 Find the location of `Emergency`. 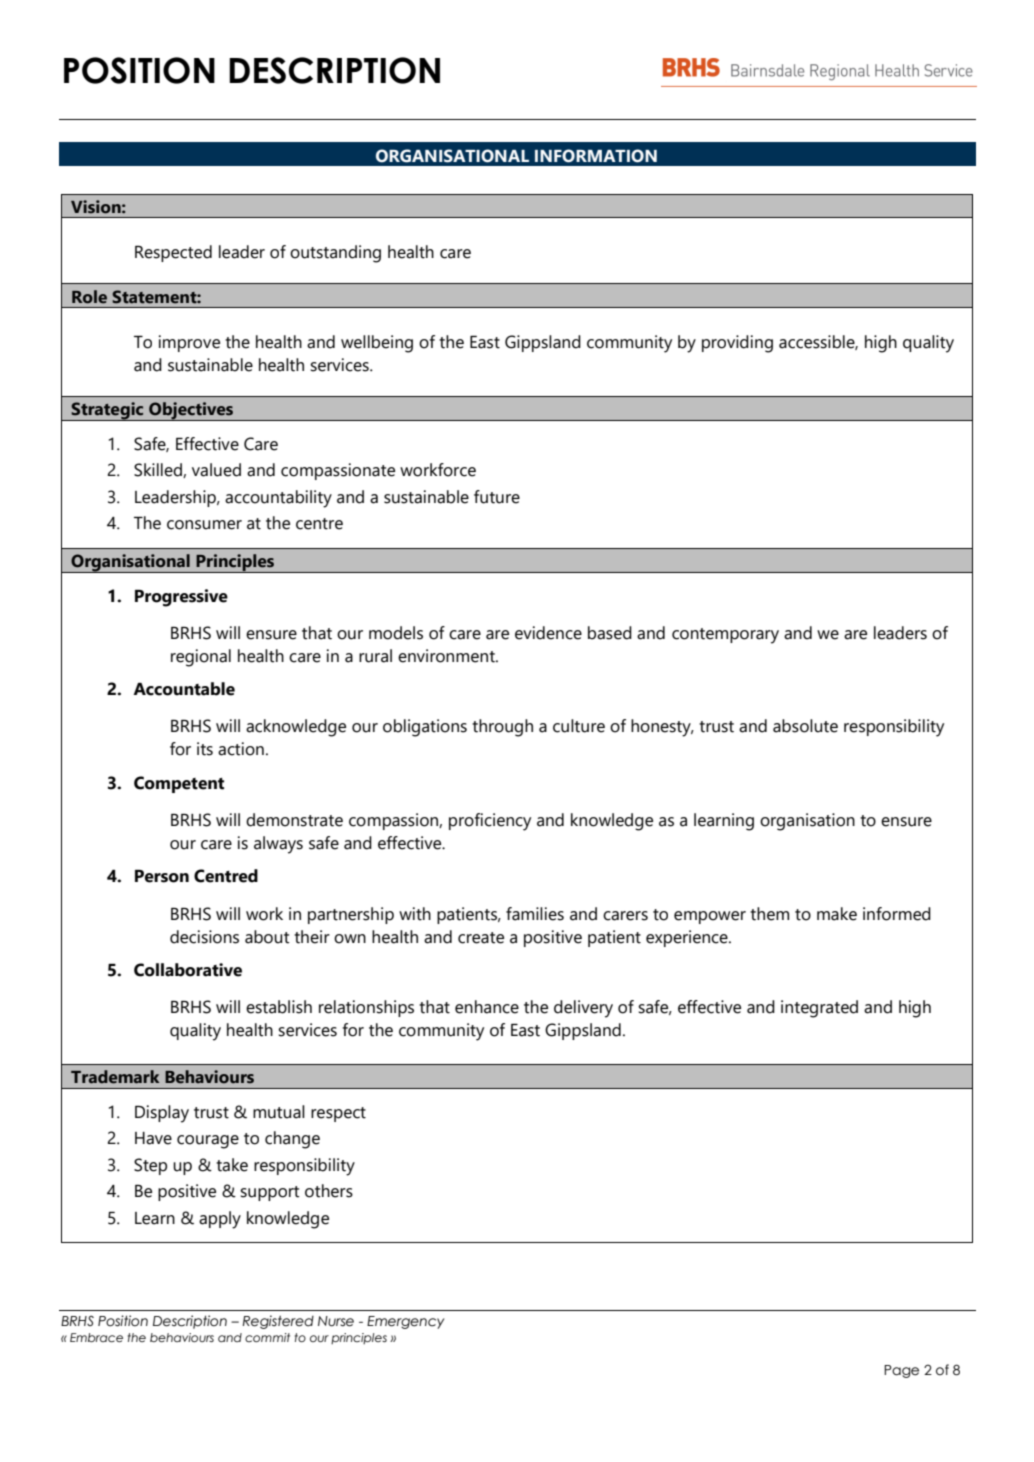

Emergency is located at coordinates (405, 1322).
